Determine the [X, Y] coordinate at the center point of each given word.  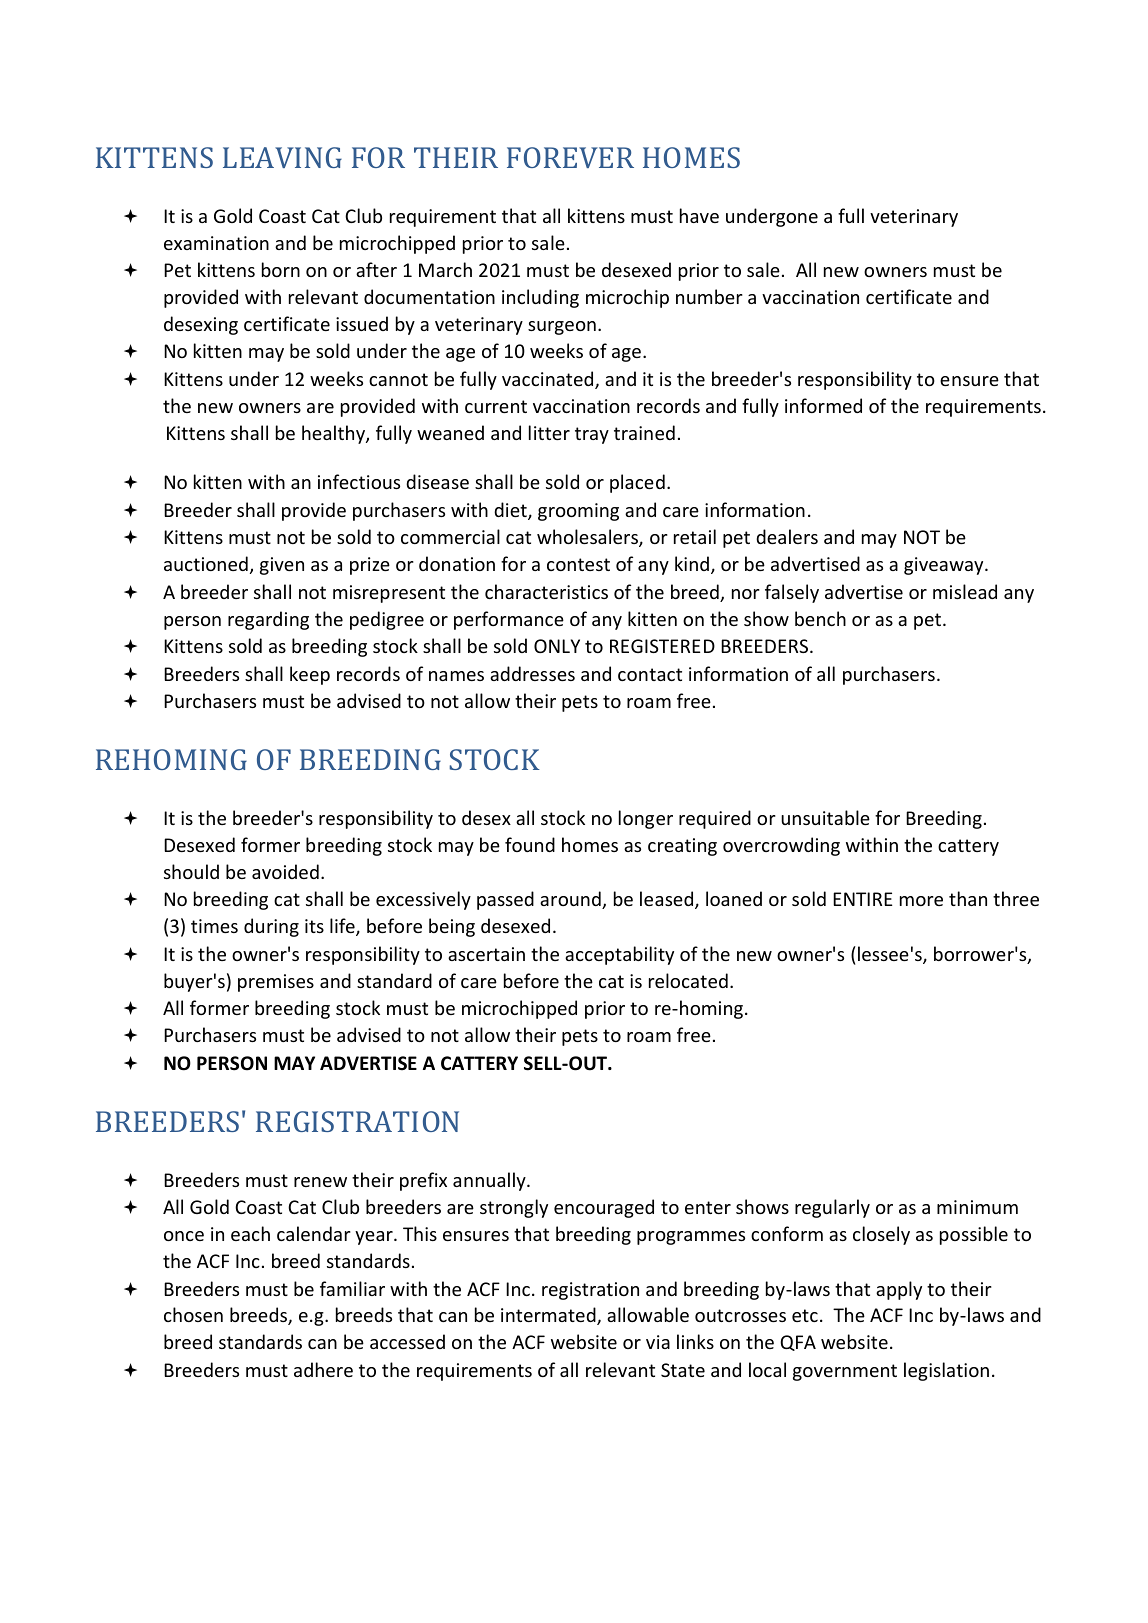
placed [637, 483]
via [658, 1342]
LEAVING [282, 157]
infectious [359, 481]
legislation [946, 1371]
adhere [323, 1369]
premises [276, 983]
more [921, 901]
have [699, 215]
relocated [688, 980]
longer [646, 819]
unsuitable [825, 817]
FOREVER [570, 157]
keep [310, 675]
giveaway [945, 566]
